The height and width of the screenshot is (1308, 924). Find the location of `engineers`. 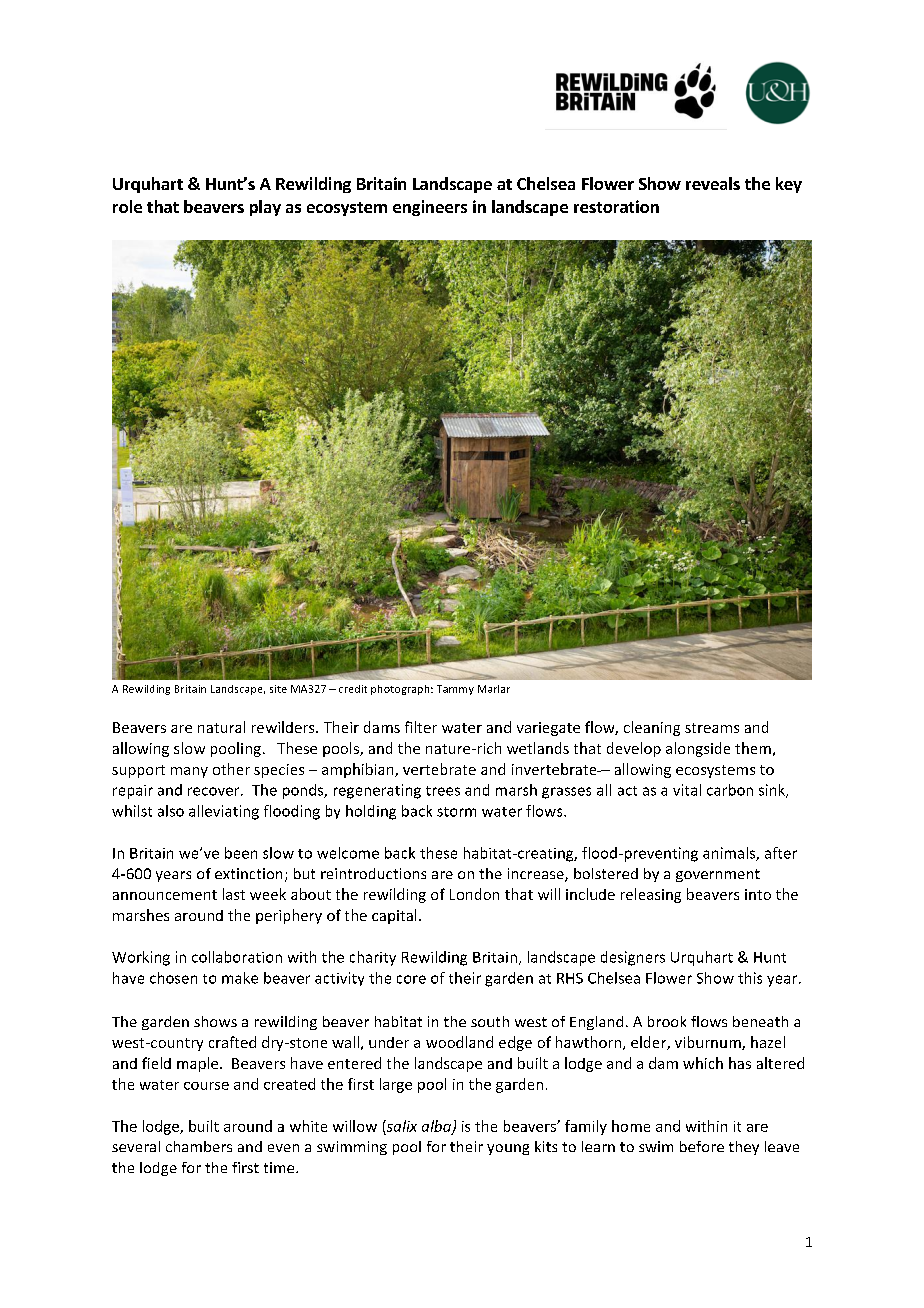

engineers is located at coordinates (430, 208).
